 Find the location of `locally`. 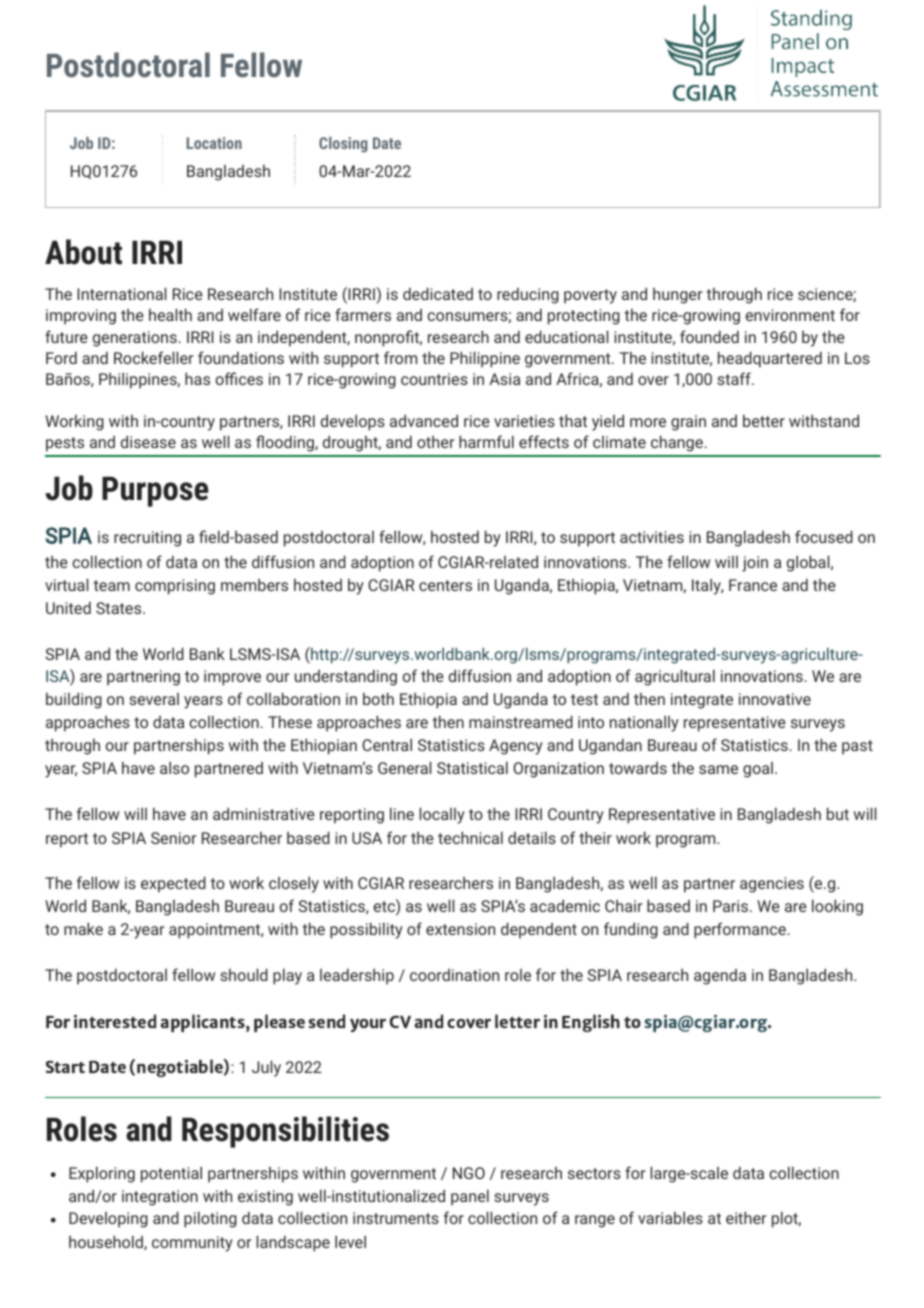

locally is located at coordinates (442, 815).
